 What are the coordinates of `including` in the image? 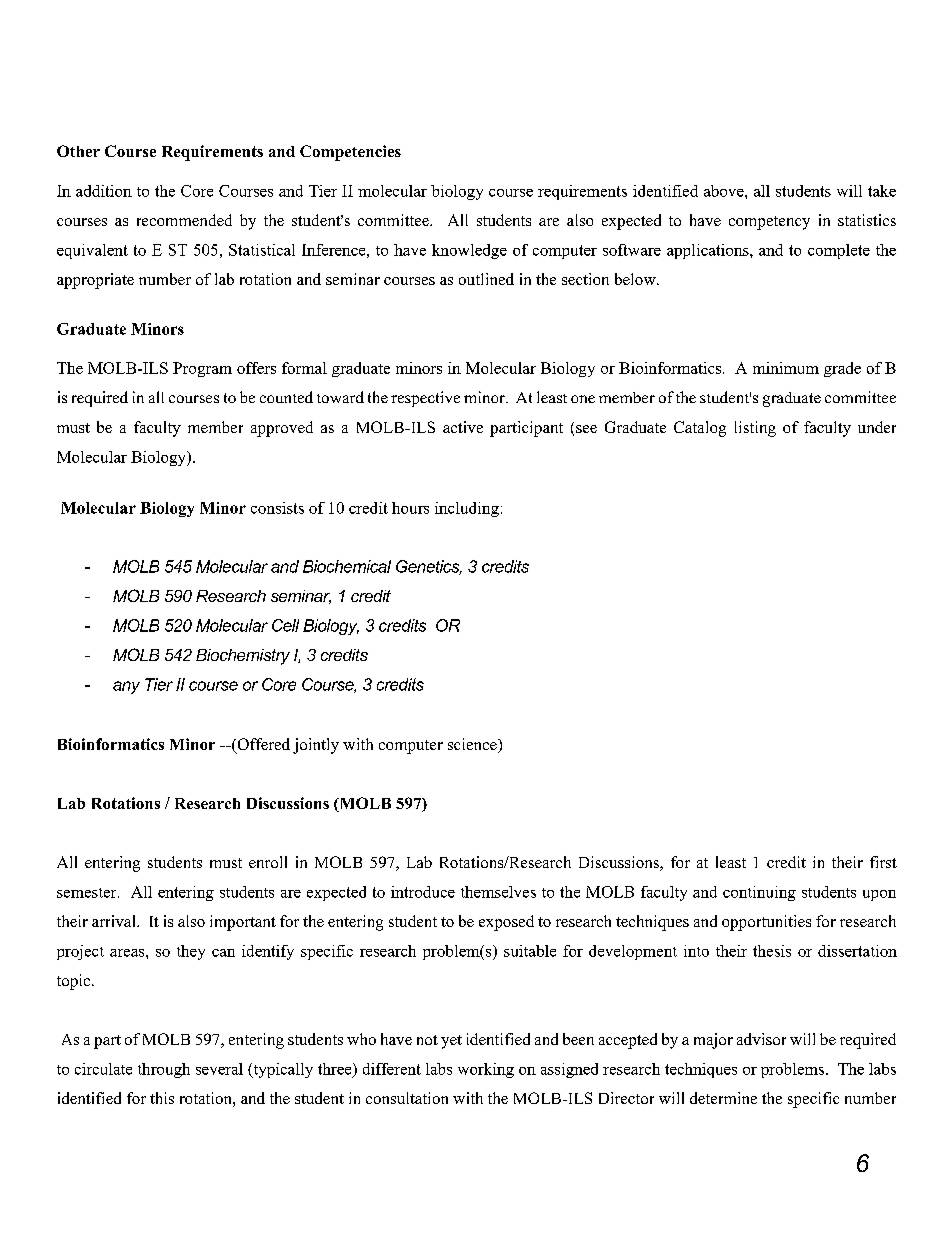 It's located at (467, 509).
